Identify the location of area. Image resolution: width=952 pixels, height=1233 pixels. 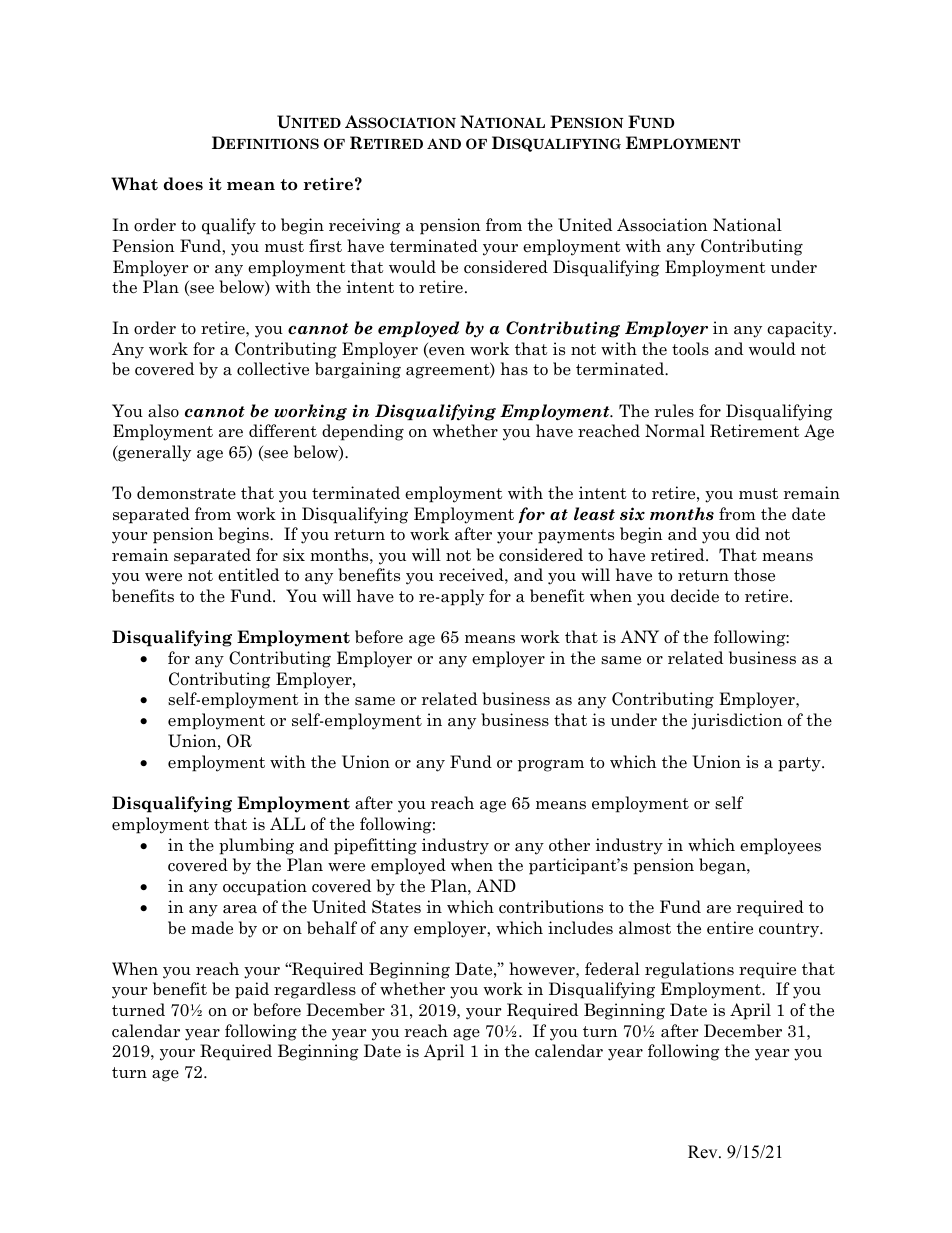
(240, 909).
